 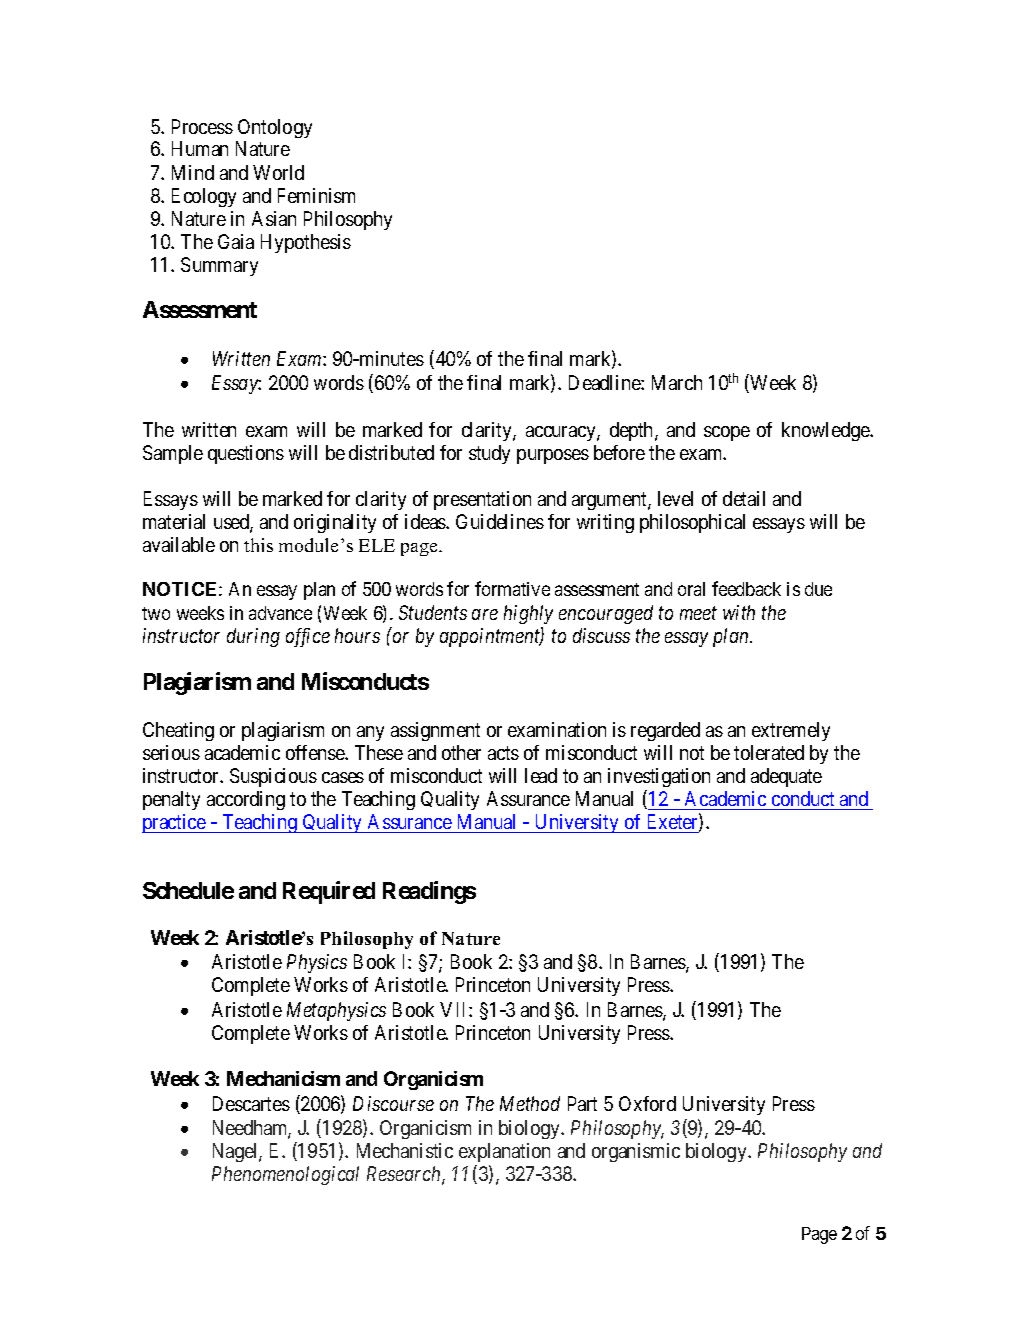 I want to click on during, so click(x=253, y=637).
